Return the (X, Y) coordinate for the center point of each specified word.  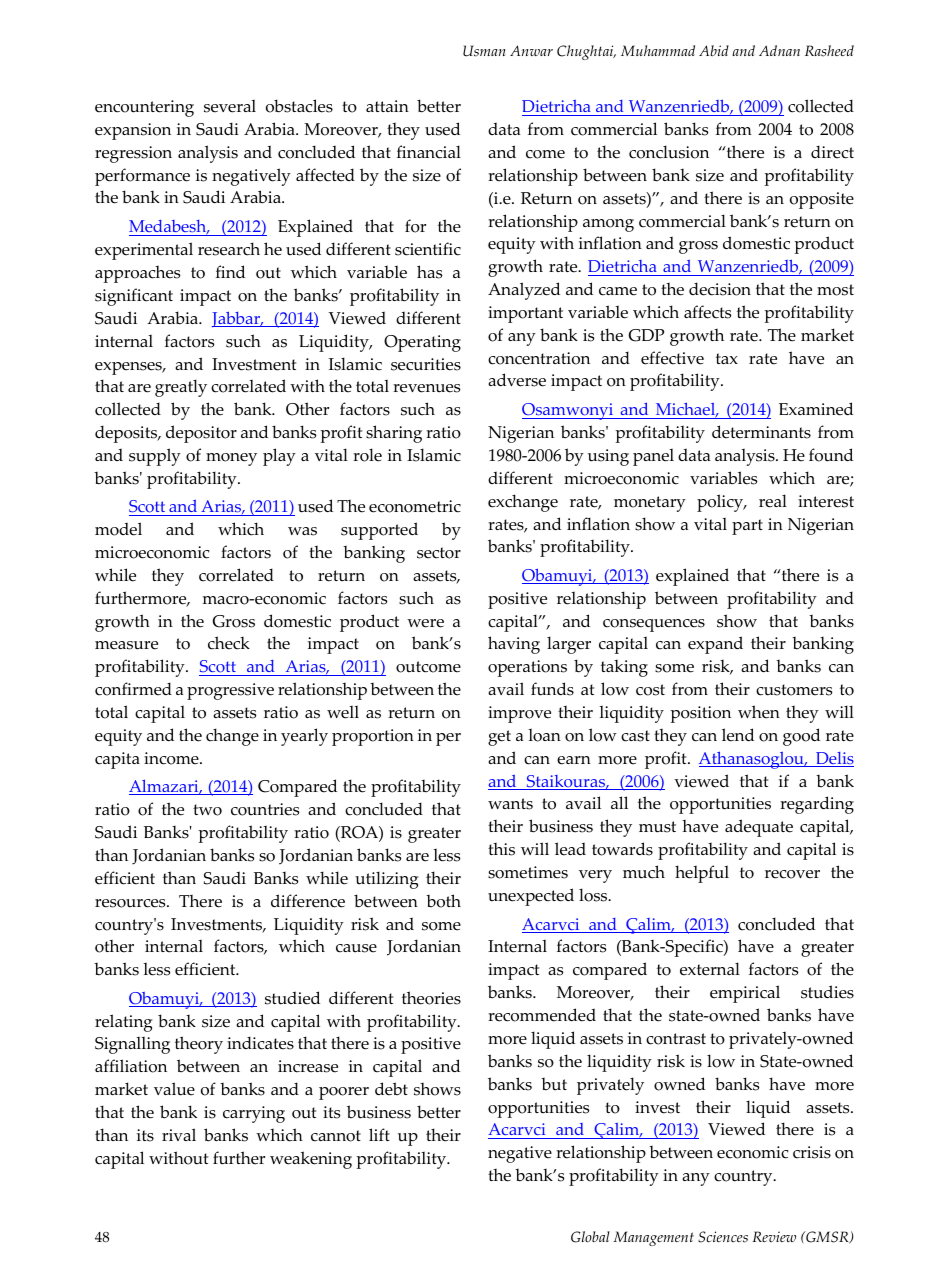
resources (131, 903)
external (710, 969)
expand (715, 645)
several (230, 106)
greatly (181, 388)
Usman (484, 51)
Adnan (779, 50)
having (514, 645)
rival (179, 1134)
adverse (517, 380)
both (443, 901)
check (229, 643)
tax (727, 358)
